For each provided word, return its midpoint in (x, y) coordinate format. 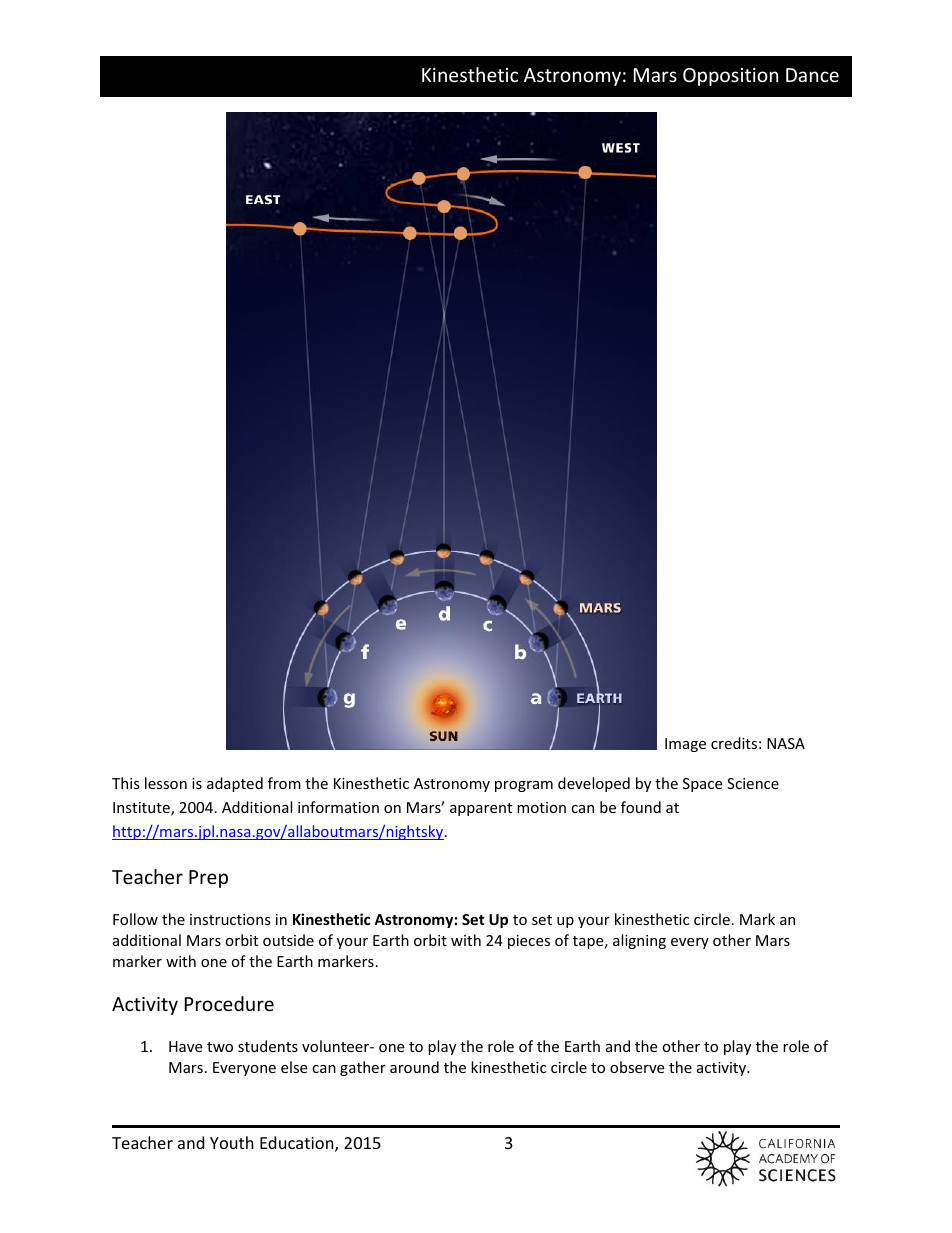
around (414, 1067)
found (641, 807)
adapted (235, 784)
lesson (166, 783)
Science (753, 783)
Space (702, 785)
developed (594, 784)
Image (685, 745)
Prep (208, 879)
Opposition (730, 77)
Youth (232, 1142)
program (524, 786)
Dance (812, 75)
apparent (481, 809)
